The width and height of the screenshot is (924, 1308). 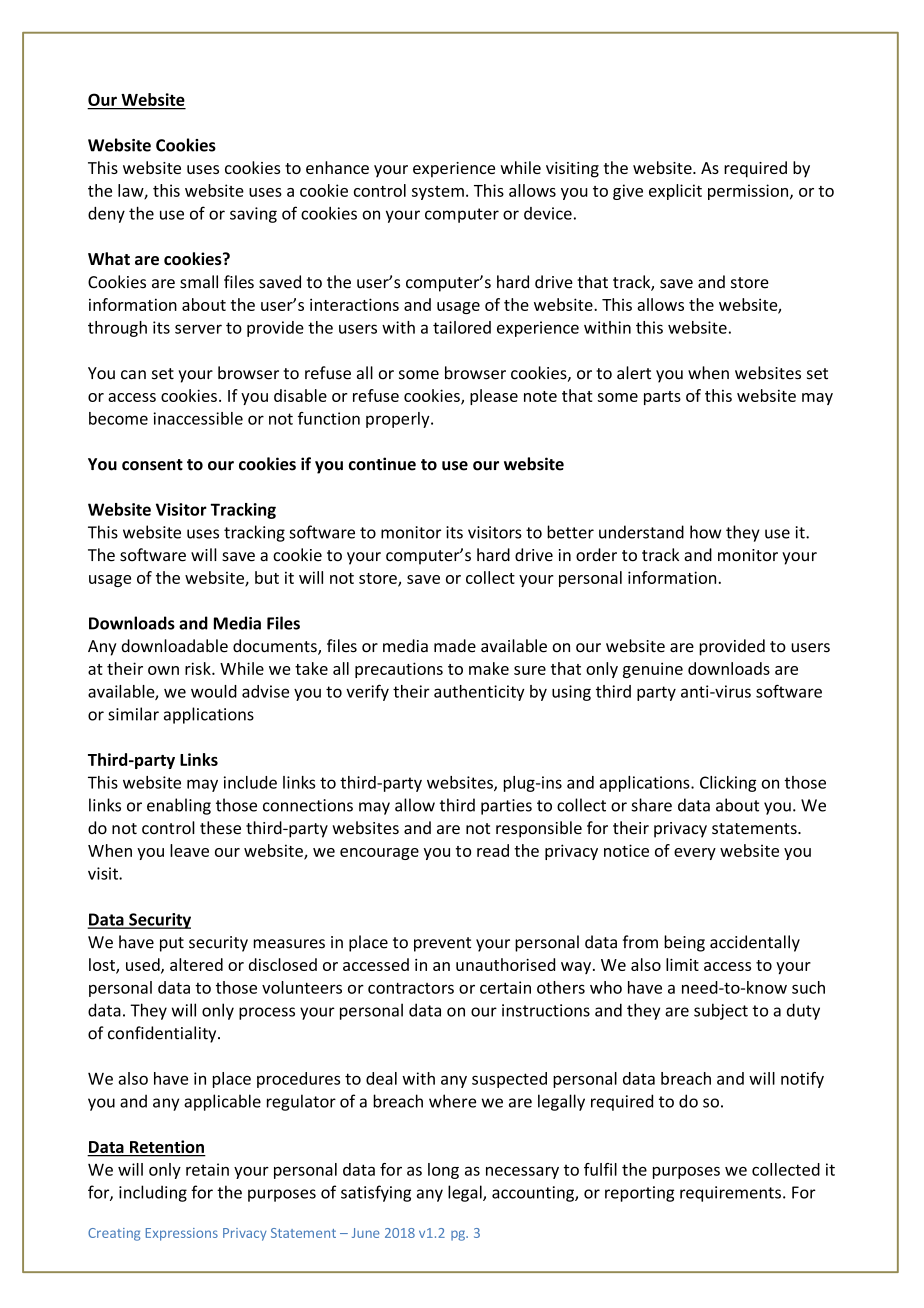 I want to click on requirements, so click(x=730, y=1194).
